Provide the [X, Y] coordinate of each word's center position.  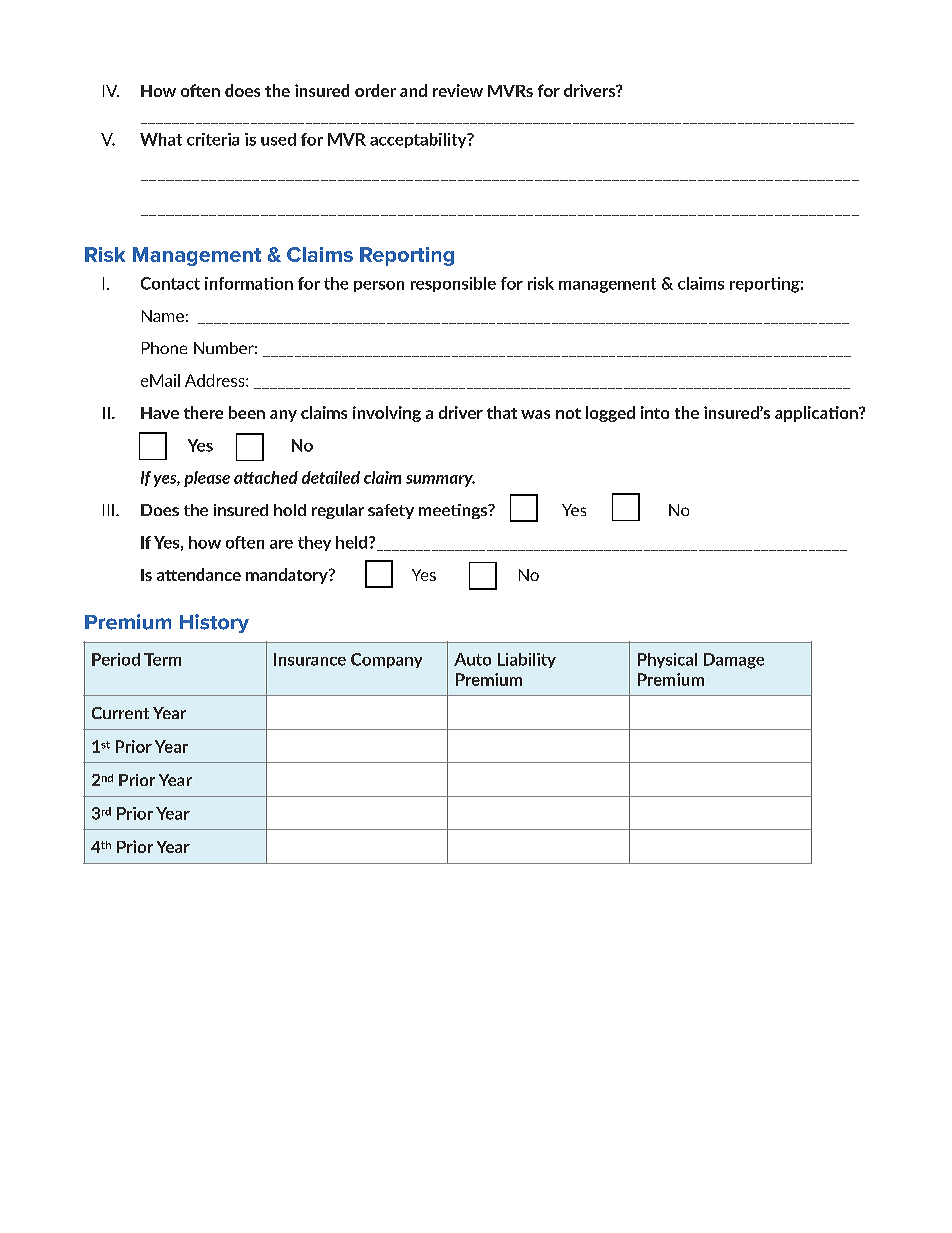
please [207, 479]
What [161, 139]
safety [391, 511]
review [458, 90]
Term [162, 659]
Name [163, 316]
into [655, 412]
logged [610, 414]
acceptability [419, 140]
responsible [453, 284]
